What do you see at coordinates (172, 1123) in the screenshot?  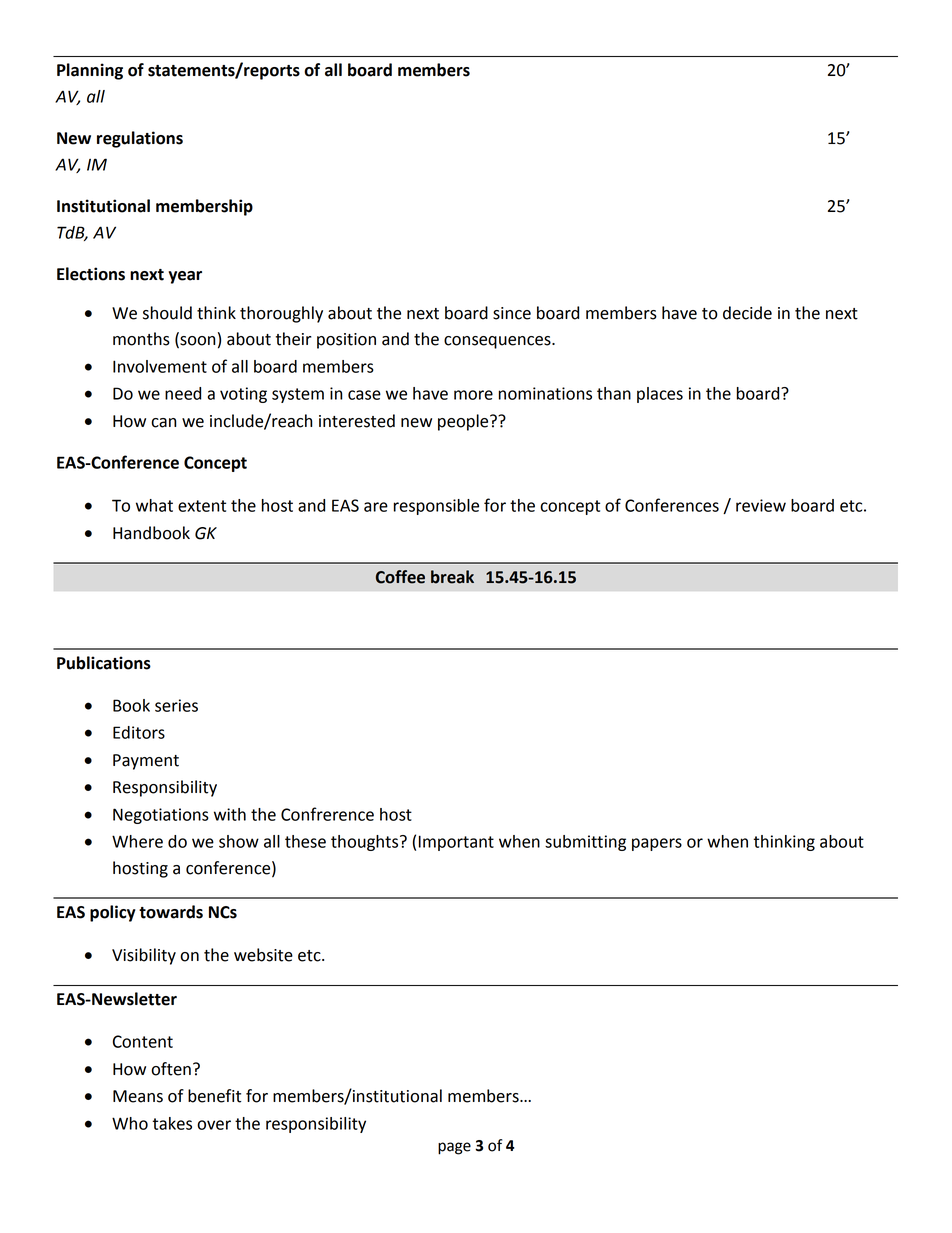 I see `takes` at bounding box center [172, 1123].
